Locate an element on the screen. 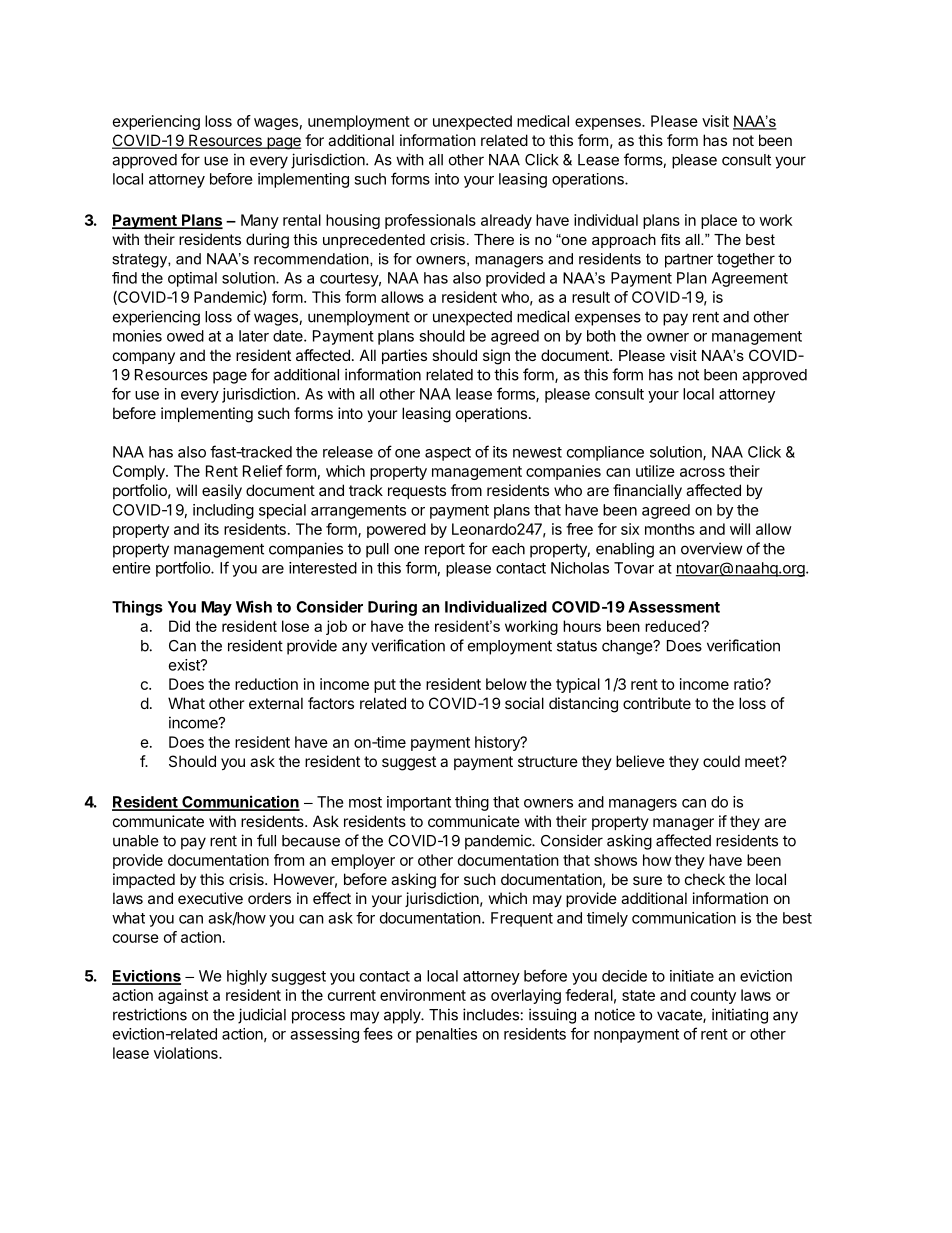  utilize is located at coordinates (655, 471).
